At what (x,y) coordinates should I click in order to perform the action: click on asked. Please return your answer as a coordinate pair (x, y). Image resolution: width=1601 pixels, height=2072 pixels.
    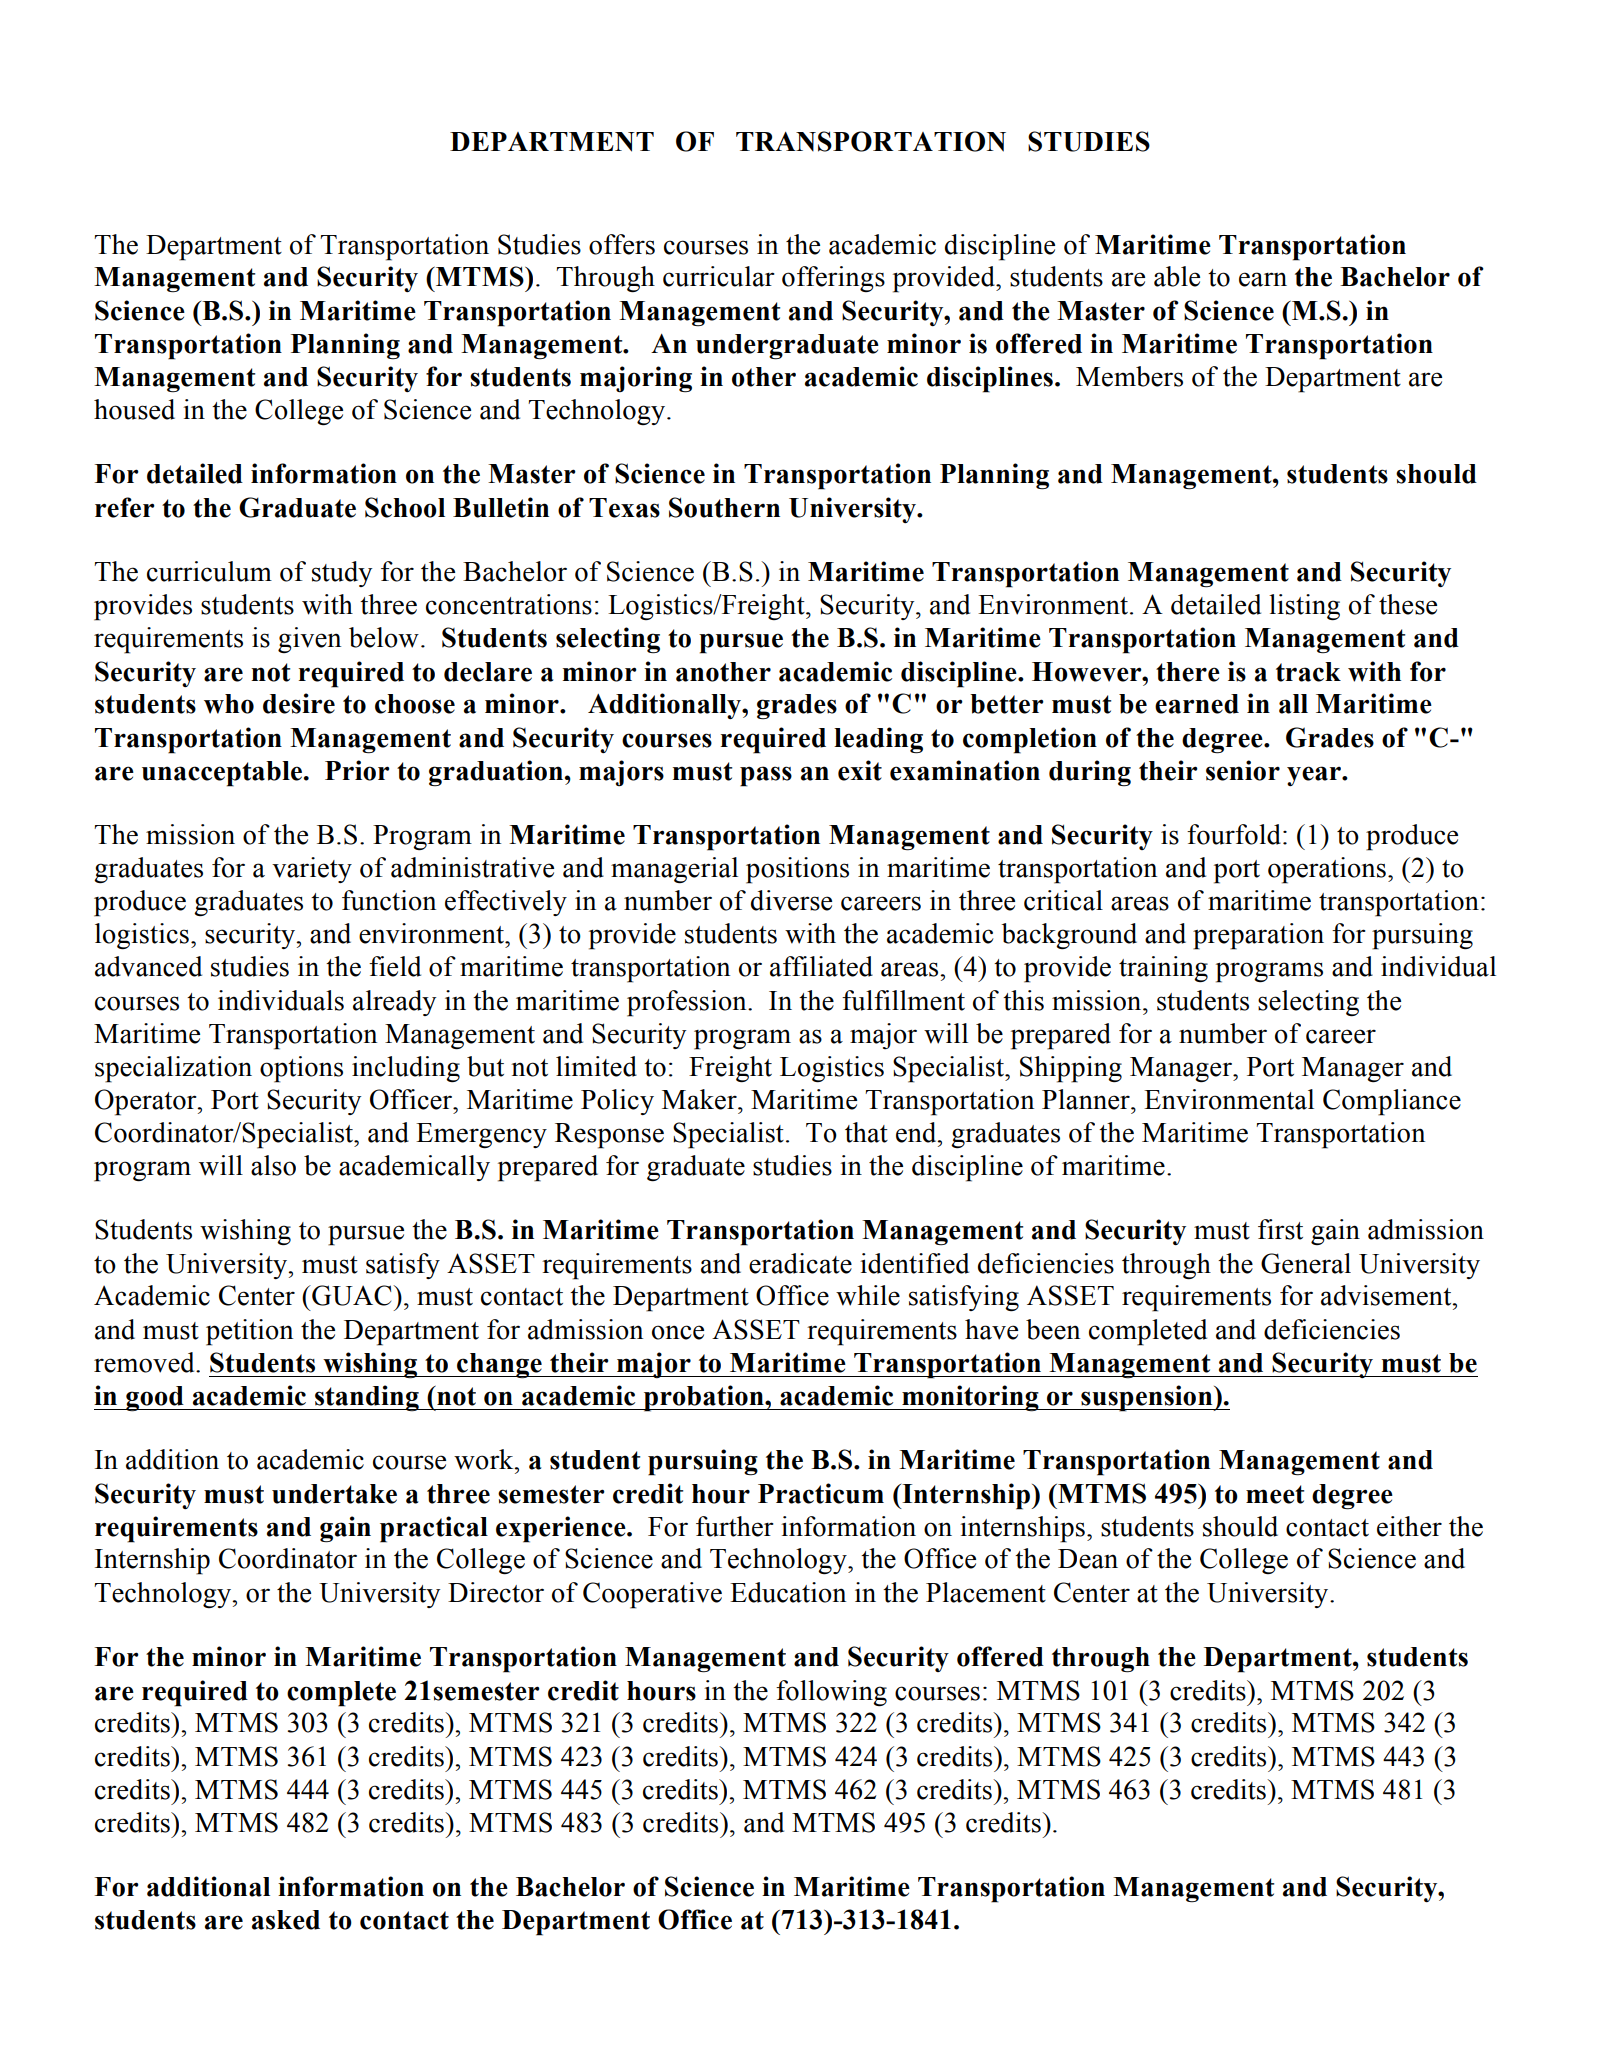
    Looking at the image, I should click on (286, 1920).
